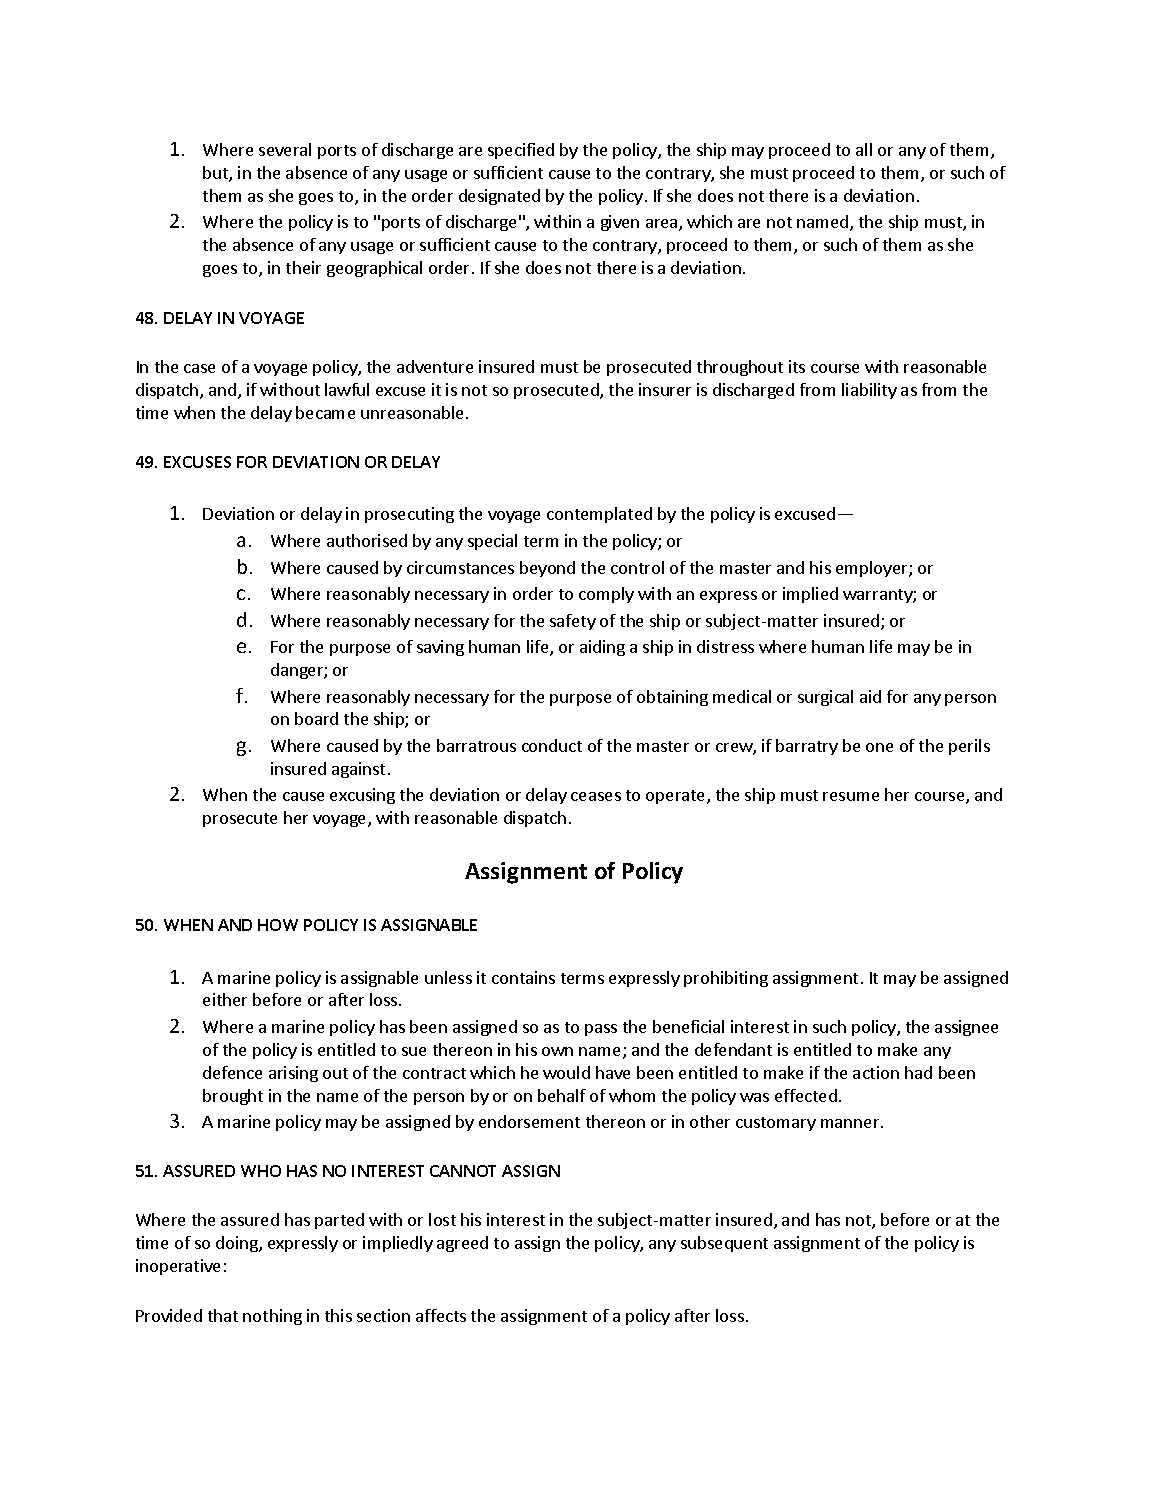  Describe the element at coordinates (864, 149) in the page. I see `all` at that location.
